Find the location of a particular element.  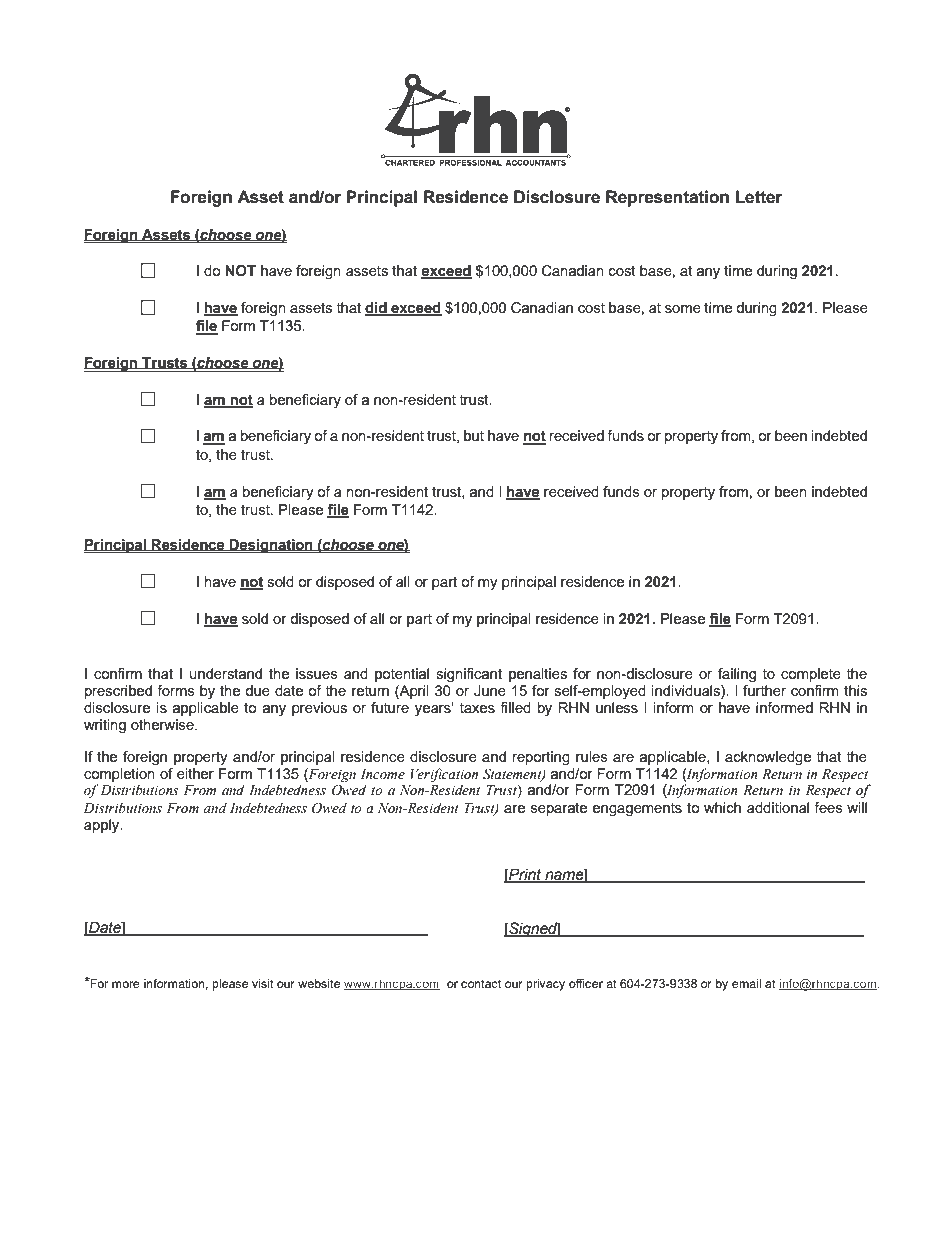

Representation is located at coordinates (667, 198).
